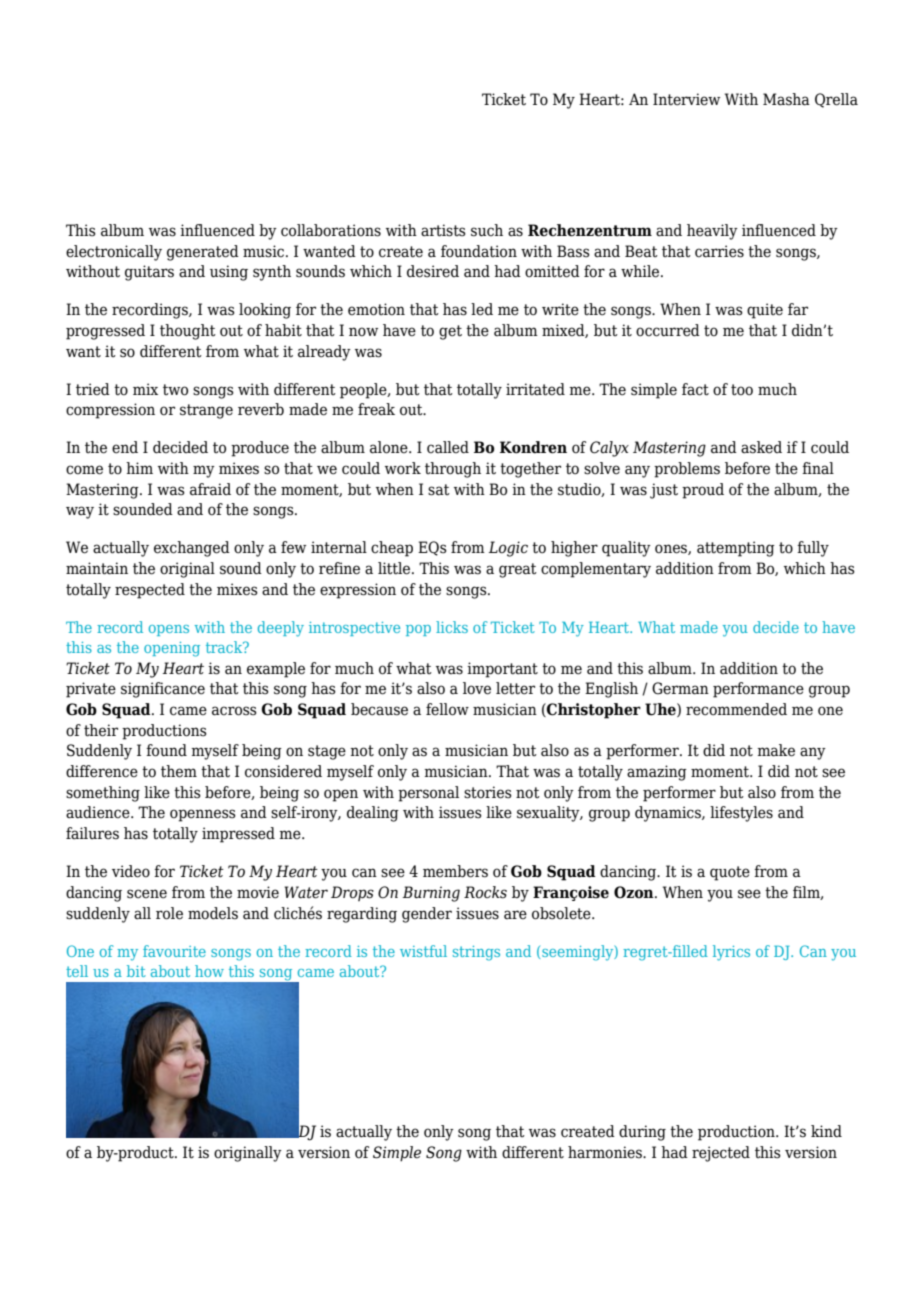 This screenshot has width=924, height=1308. I want to click on them, so click(179, 771).
